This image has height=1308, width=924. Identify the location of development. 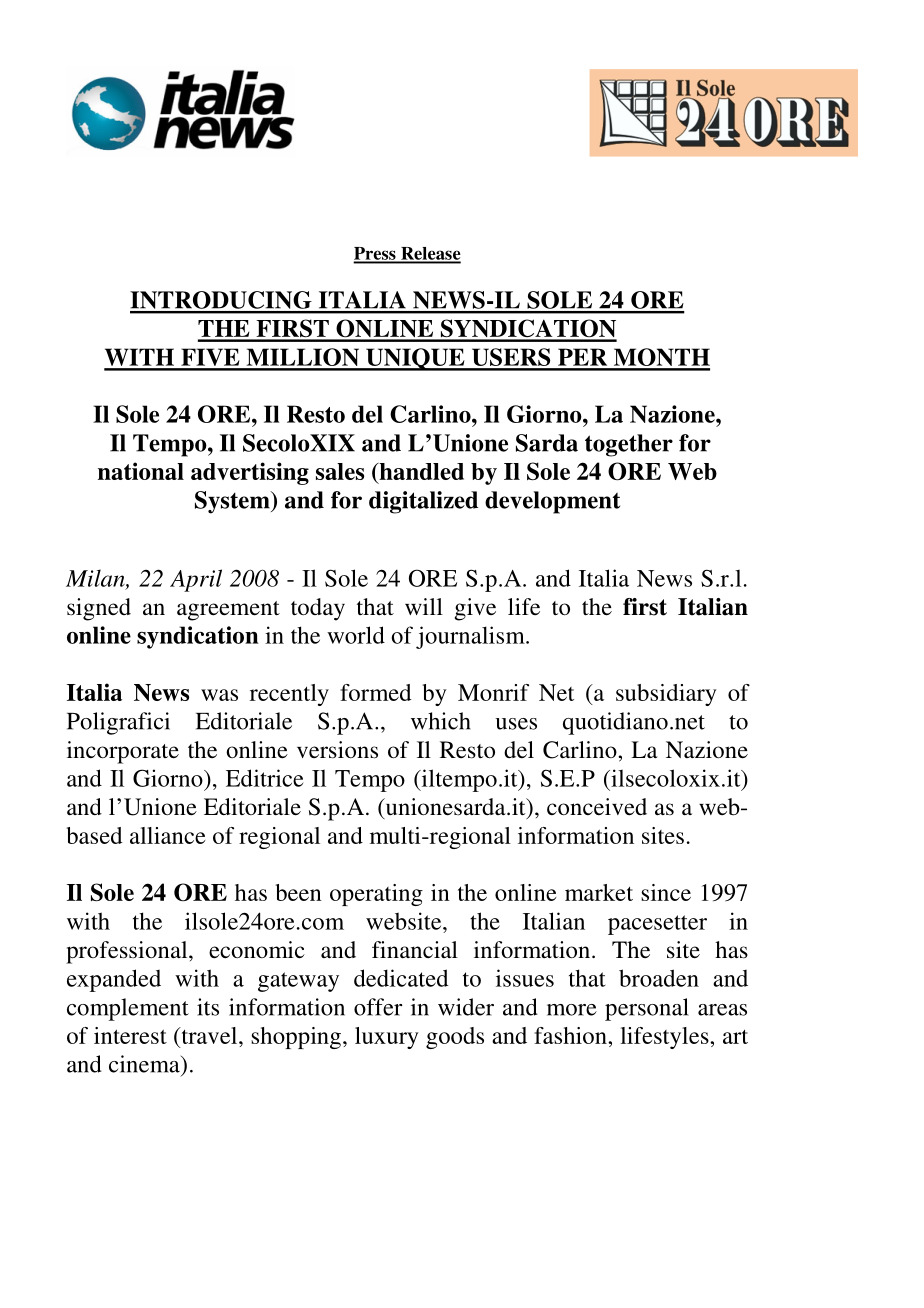
(552, 502).
